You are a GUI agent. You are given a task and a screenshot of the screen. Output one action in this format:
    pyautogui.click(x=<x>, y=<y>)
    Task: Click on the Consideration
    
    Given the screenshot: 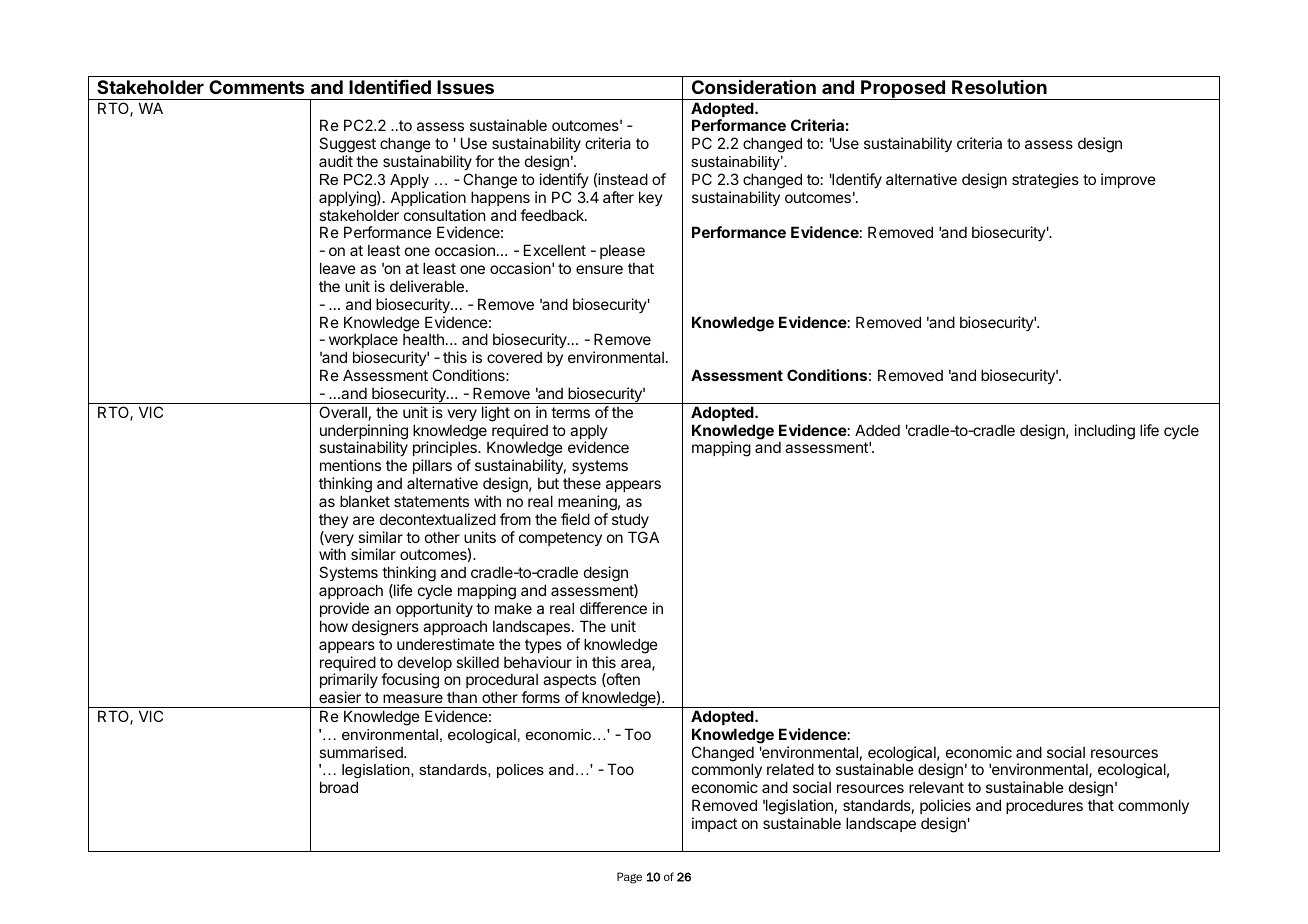 What is the action you would take?
    pyautogui.click(x=754, y=87)
